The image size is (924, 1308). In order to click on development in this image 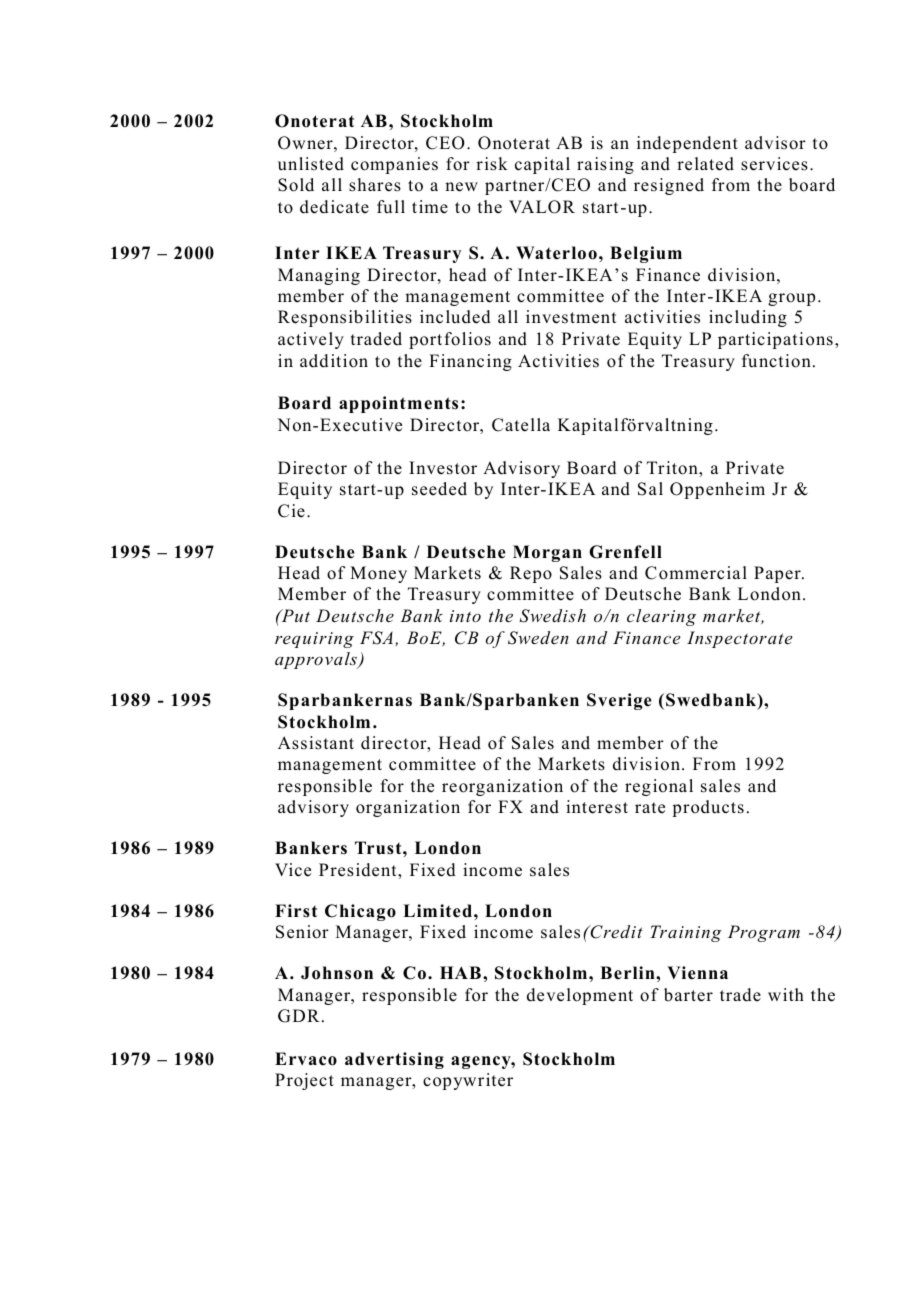, I will do `click(580, 996)`.
